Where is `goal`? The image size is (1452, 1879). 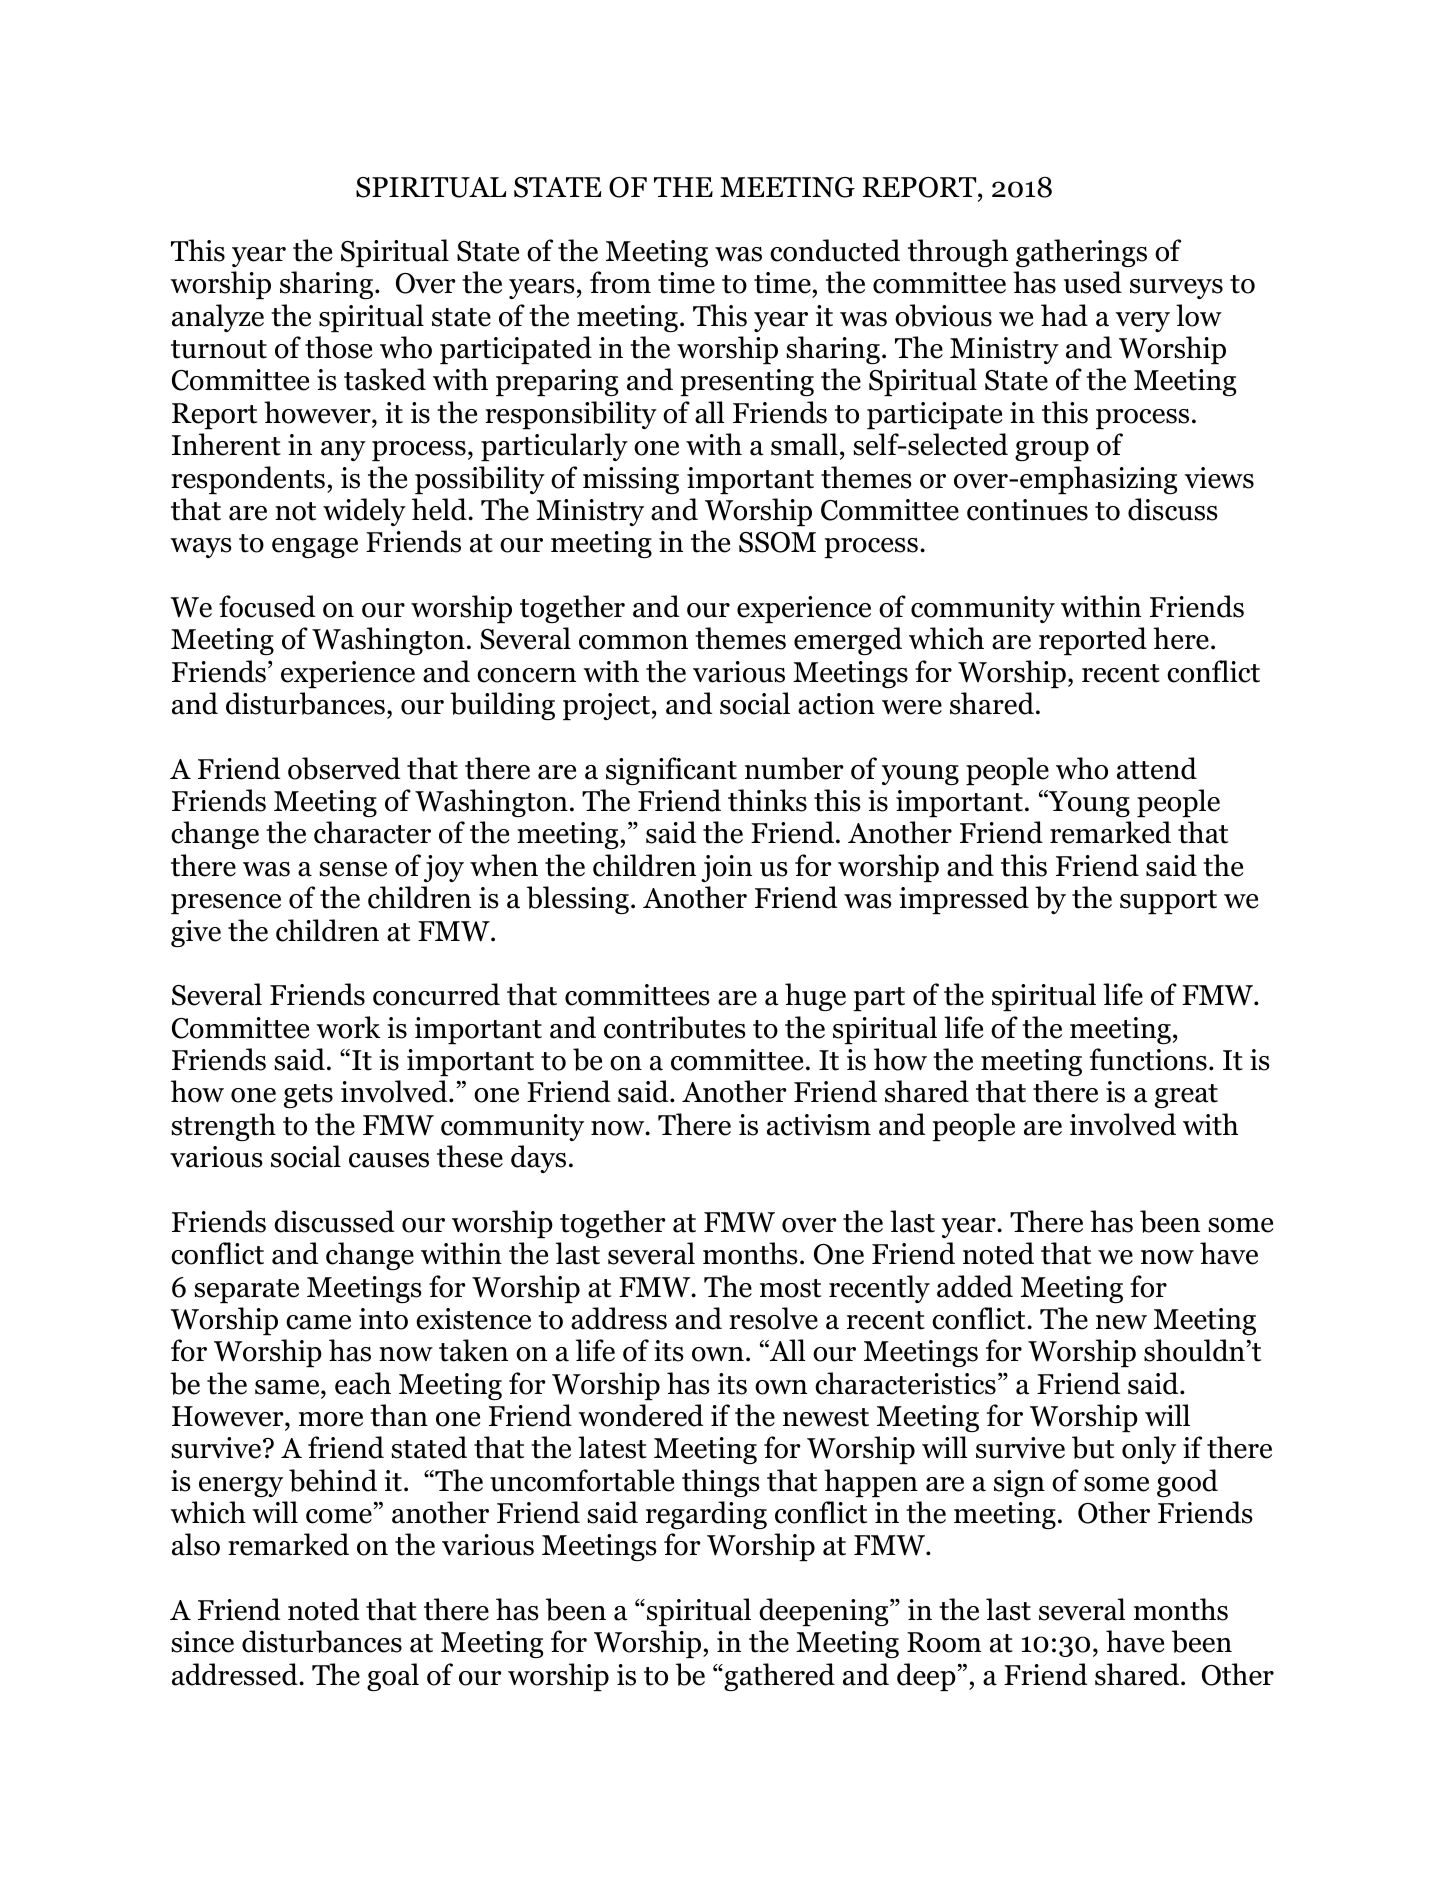 goal is located at coordinates (393, 1677).
